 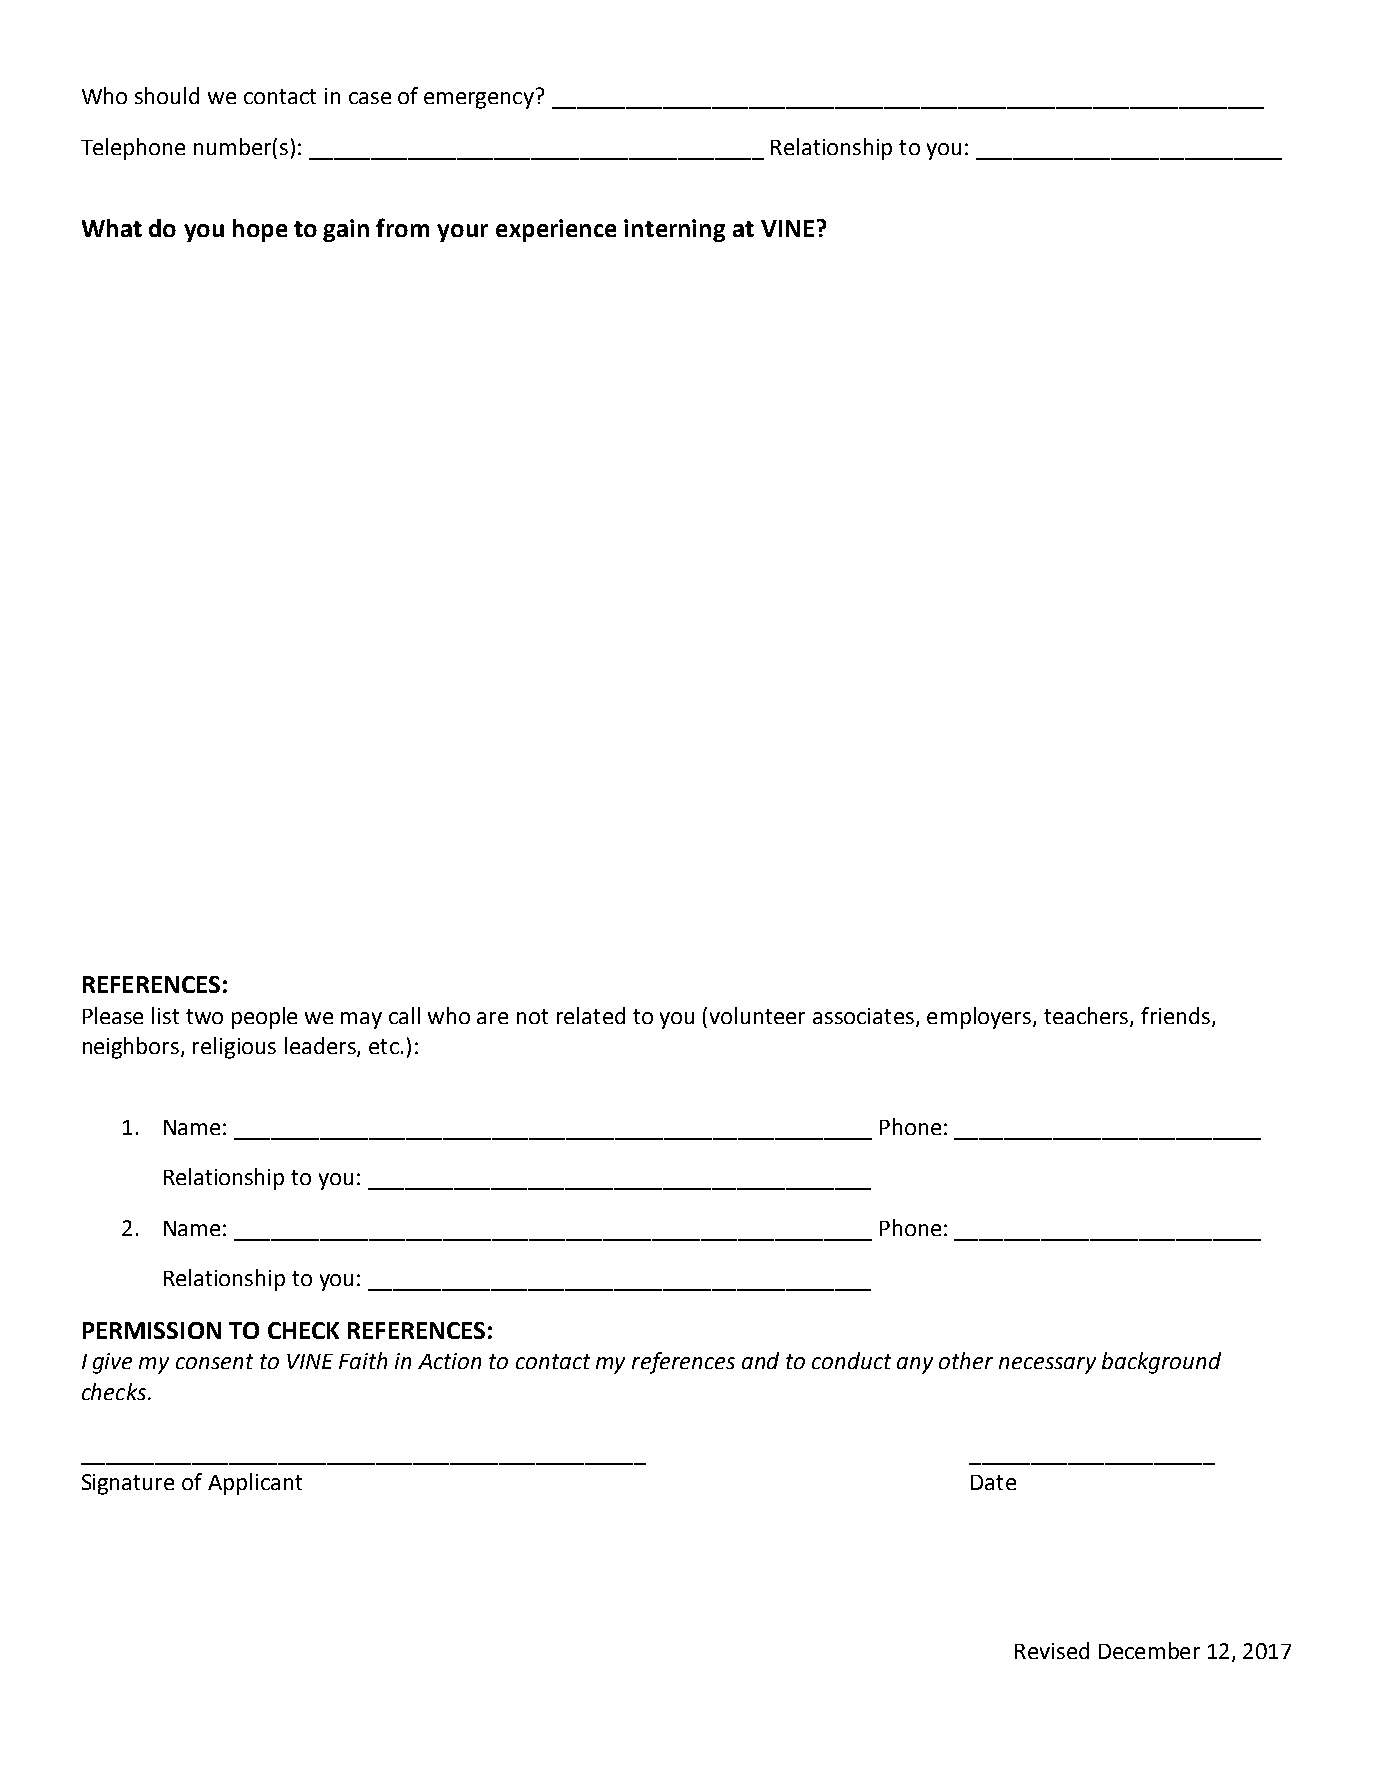 What do you see at coordinates (556, 230) in the image?
I see `experience` at bounding box center [556, 230].
